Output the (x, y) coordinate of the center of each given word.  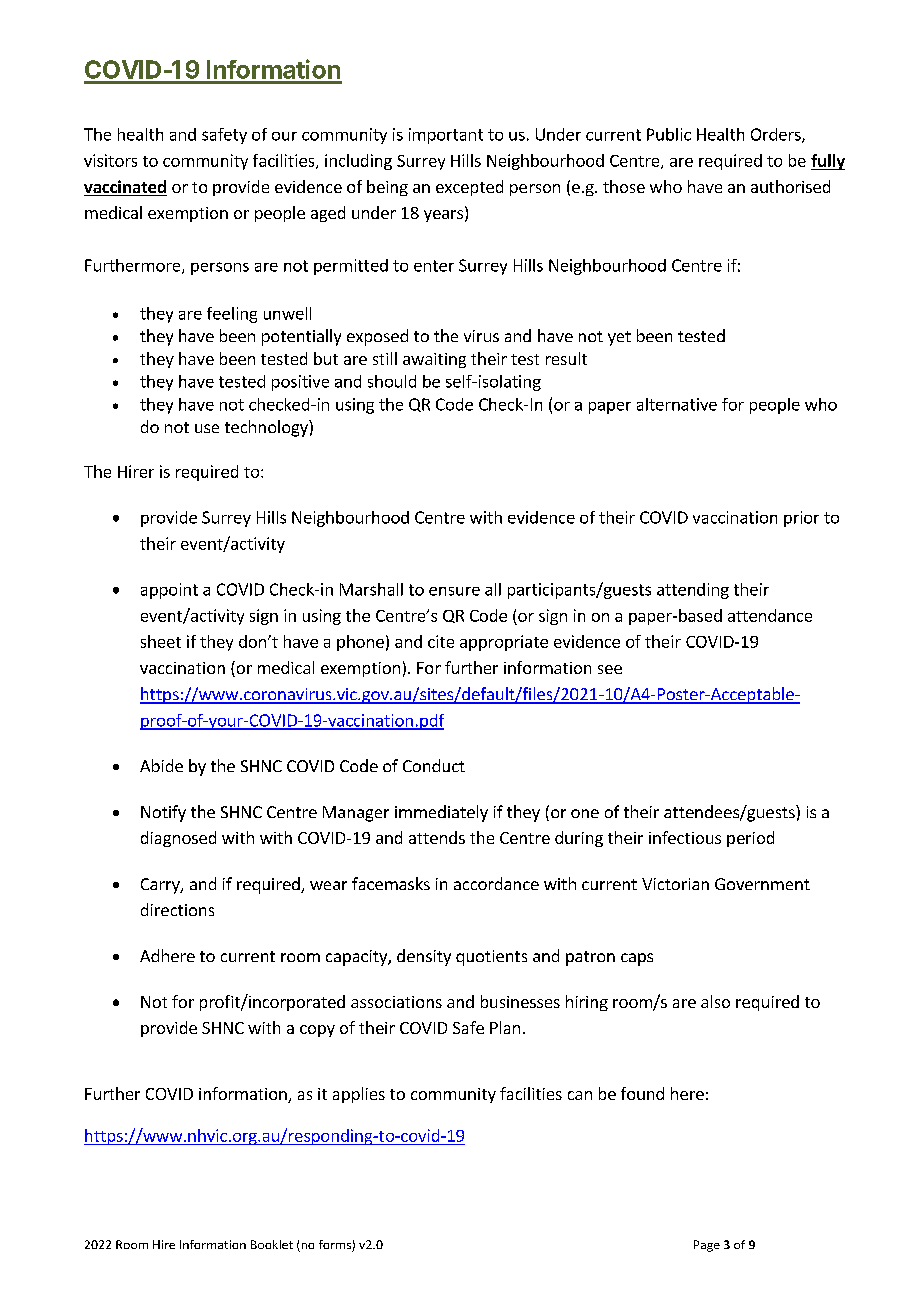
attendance (770, 615)
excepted (469, 188)
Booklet (272, 1244)
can (580, 1095)
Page (707, 1246)
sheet (161, 641)
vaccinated (125, 188)
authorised (790, 186)
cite (441, 641)
